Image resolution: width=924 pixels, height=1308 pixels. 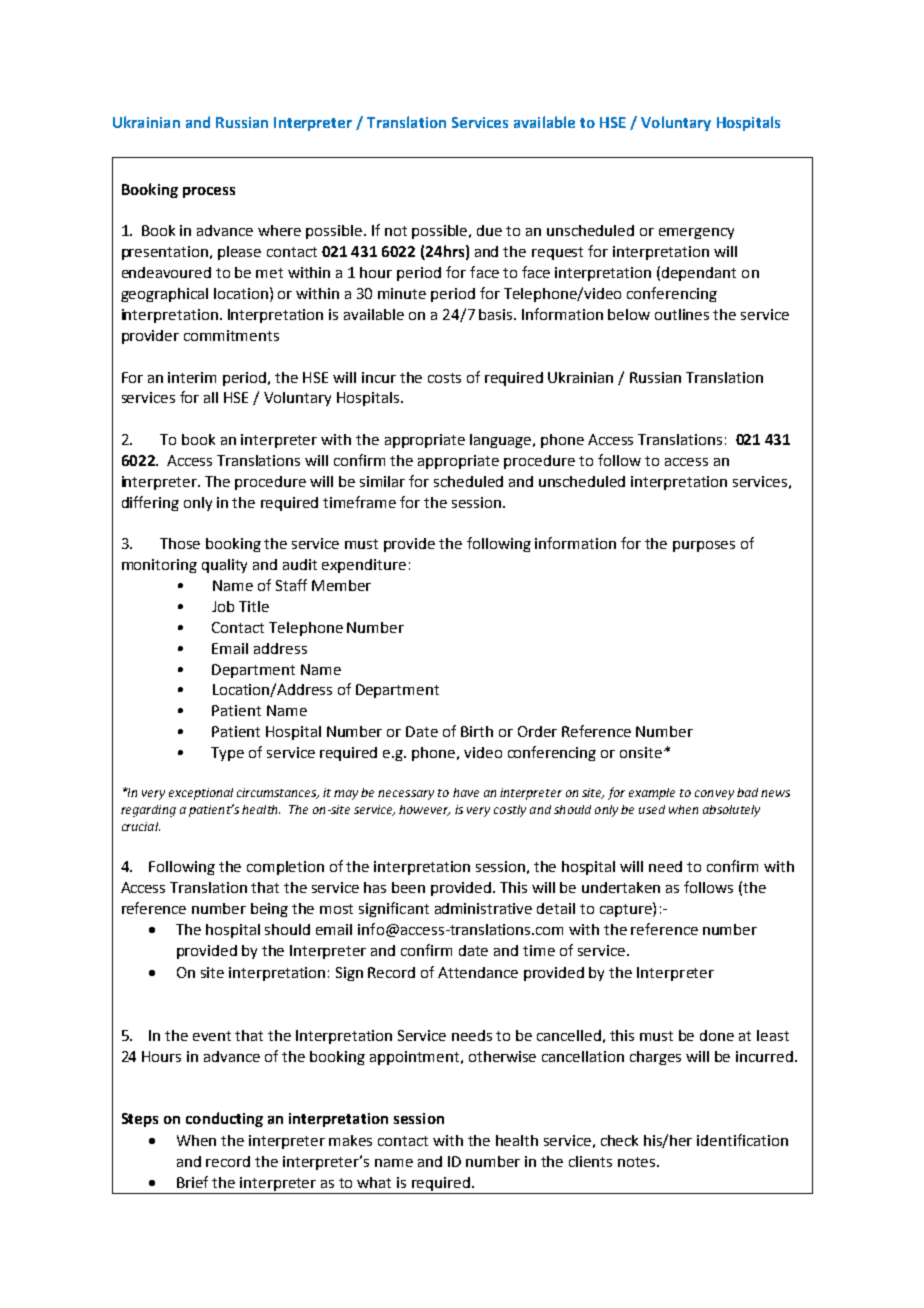 What do you see at coordinates (704, 546) in the image?
I see `purposes` at bounding box center [704, 546].
